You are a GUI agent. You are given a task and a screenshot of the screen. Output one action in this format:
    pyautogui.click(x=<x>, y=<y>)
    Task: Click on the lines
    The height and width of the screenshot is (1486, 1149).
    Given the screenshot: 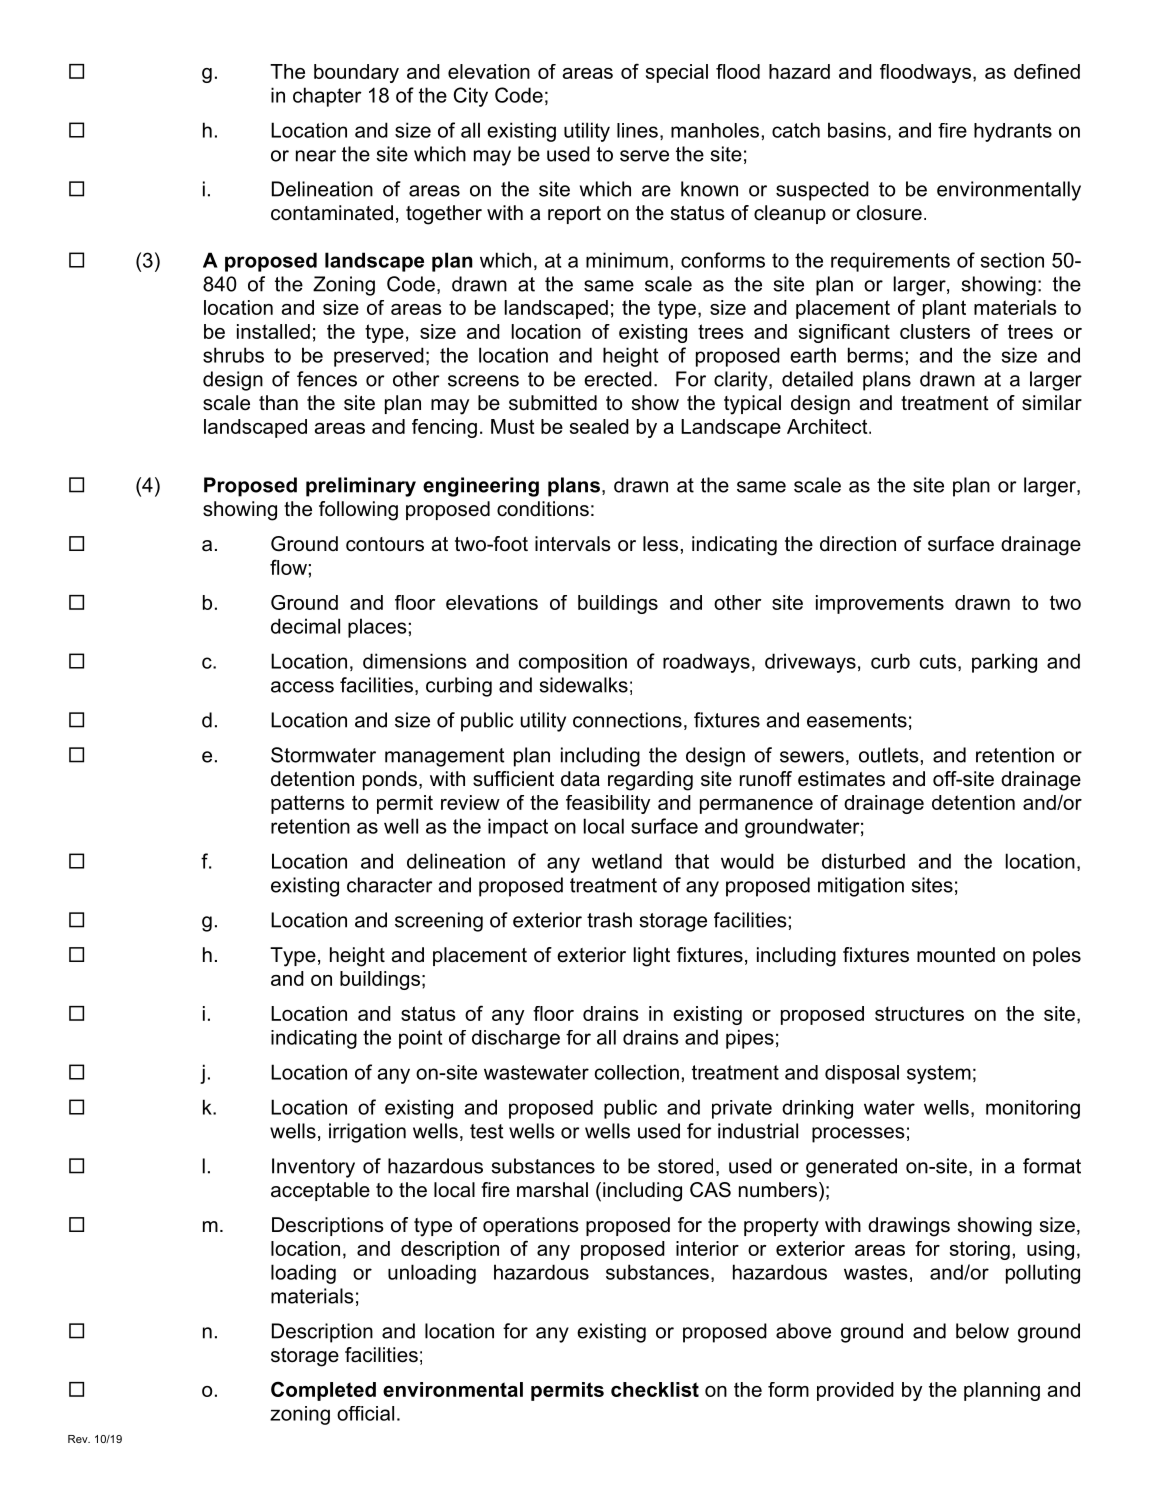 What is the action you would take?
    pyautogui.click(x=637, y=130)
